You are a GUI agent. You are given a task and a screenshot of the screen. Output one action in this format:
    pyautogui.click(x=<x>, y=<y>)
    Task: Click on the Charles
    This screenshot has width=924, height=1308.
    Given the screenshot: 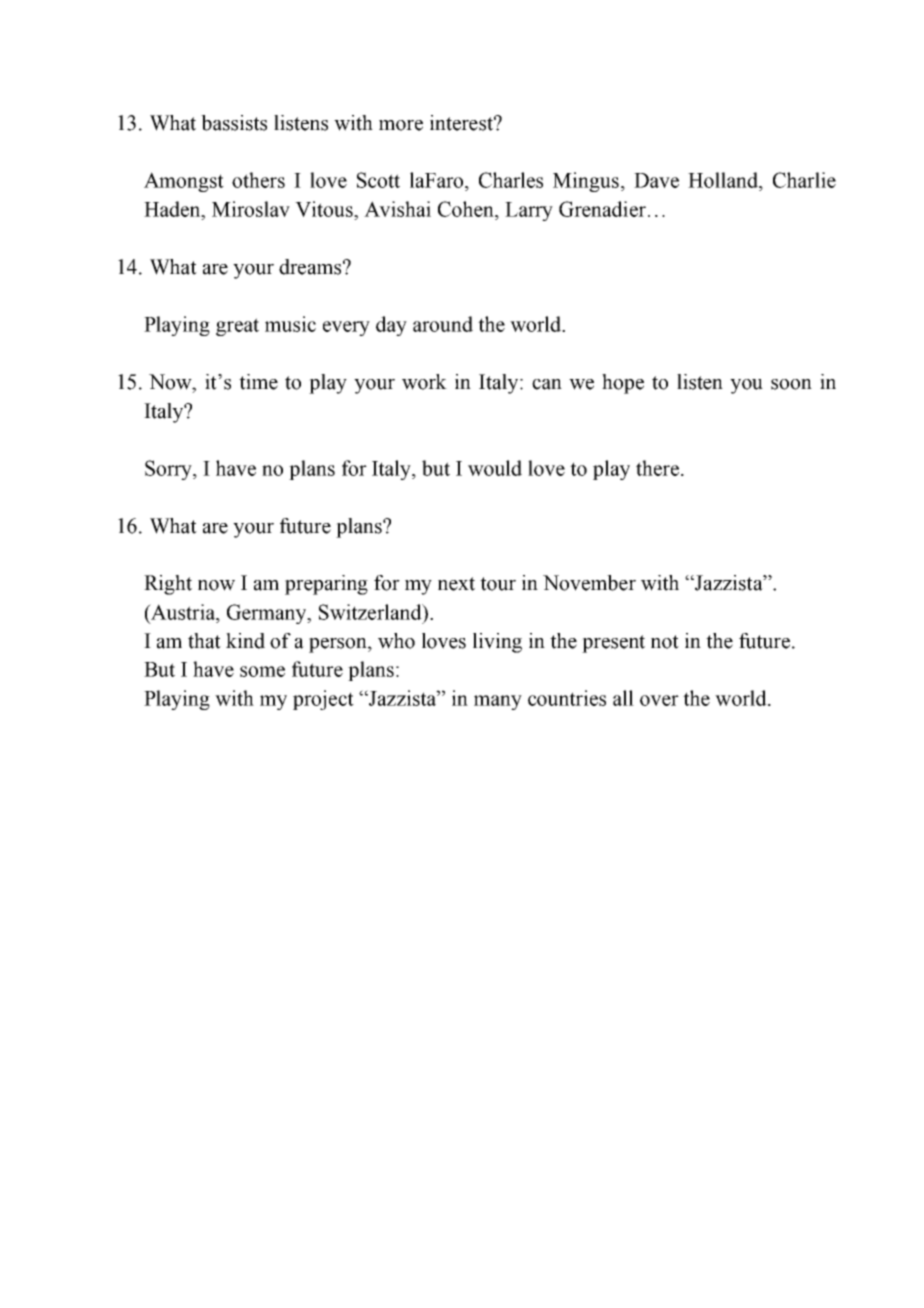 What is the action you would take?
    pyautogui.click(x=511, y=180)
